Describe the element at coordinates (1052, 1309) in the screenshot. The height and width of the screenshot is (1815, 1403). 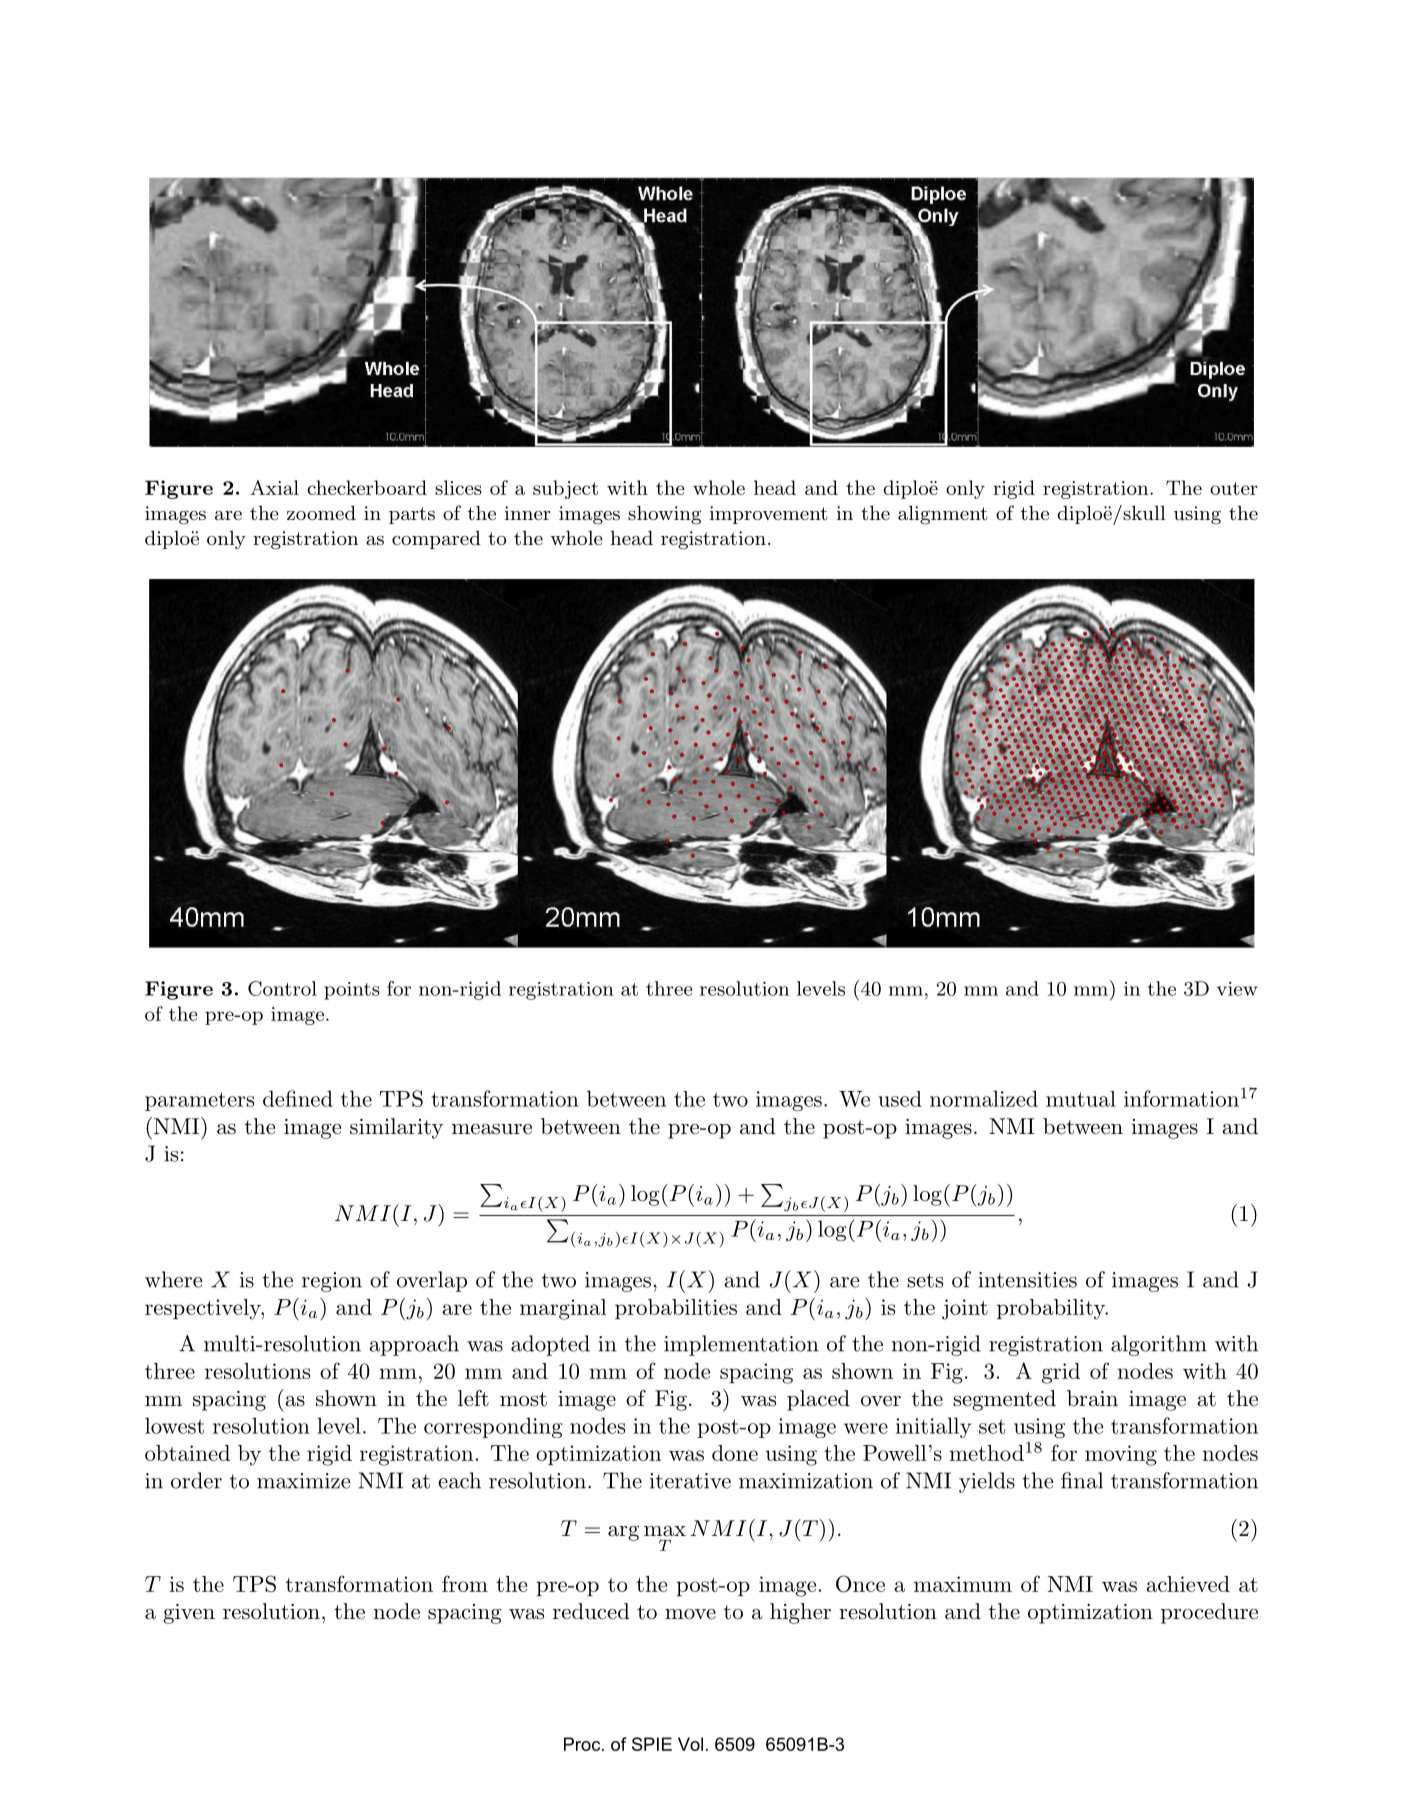
I see `probability` at that location.
